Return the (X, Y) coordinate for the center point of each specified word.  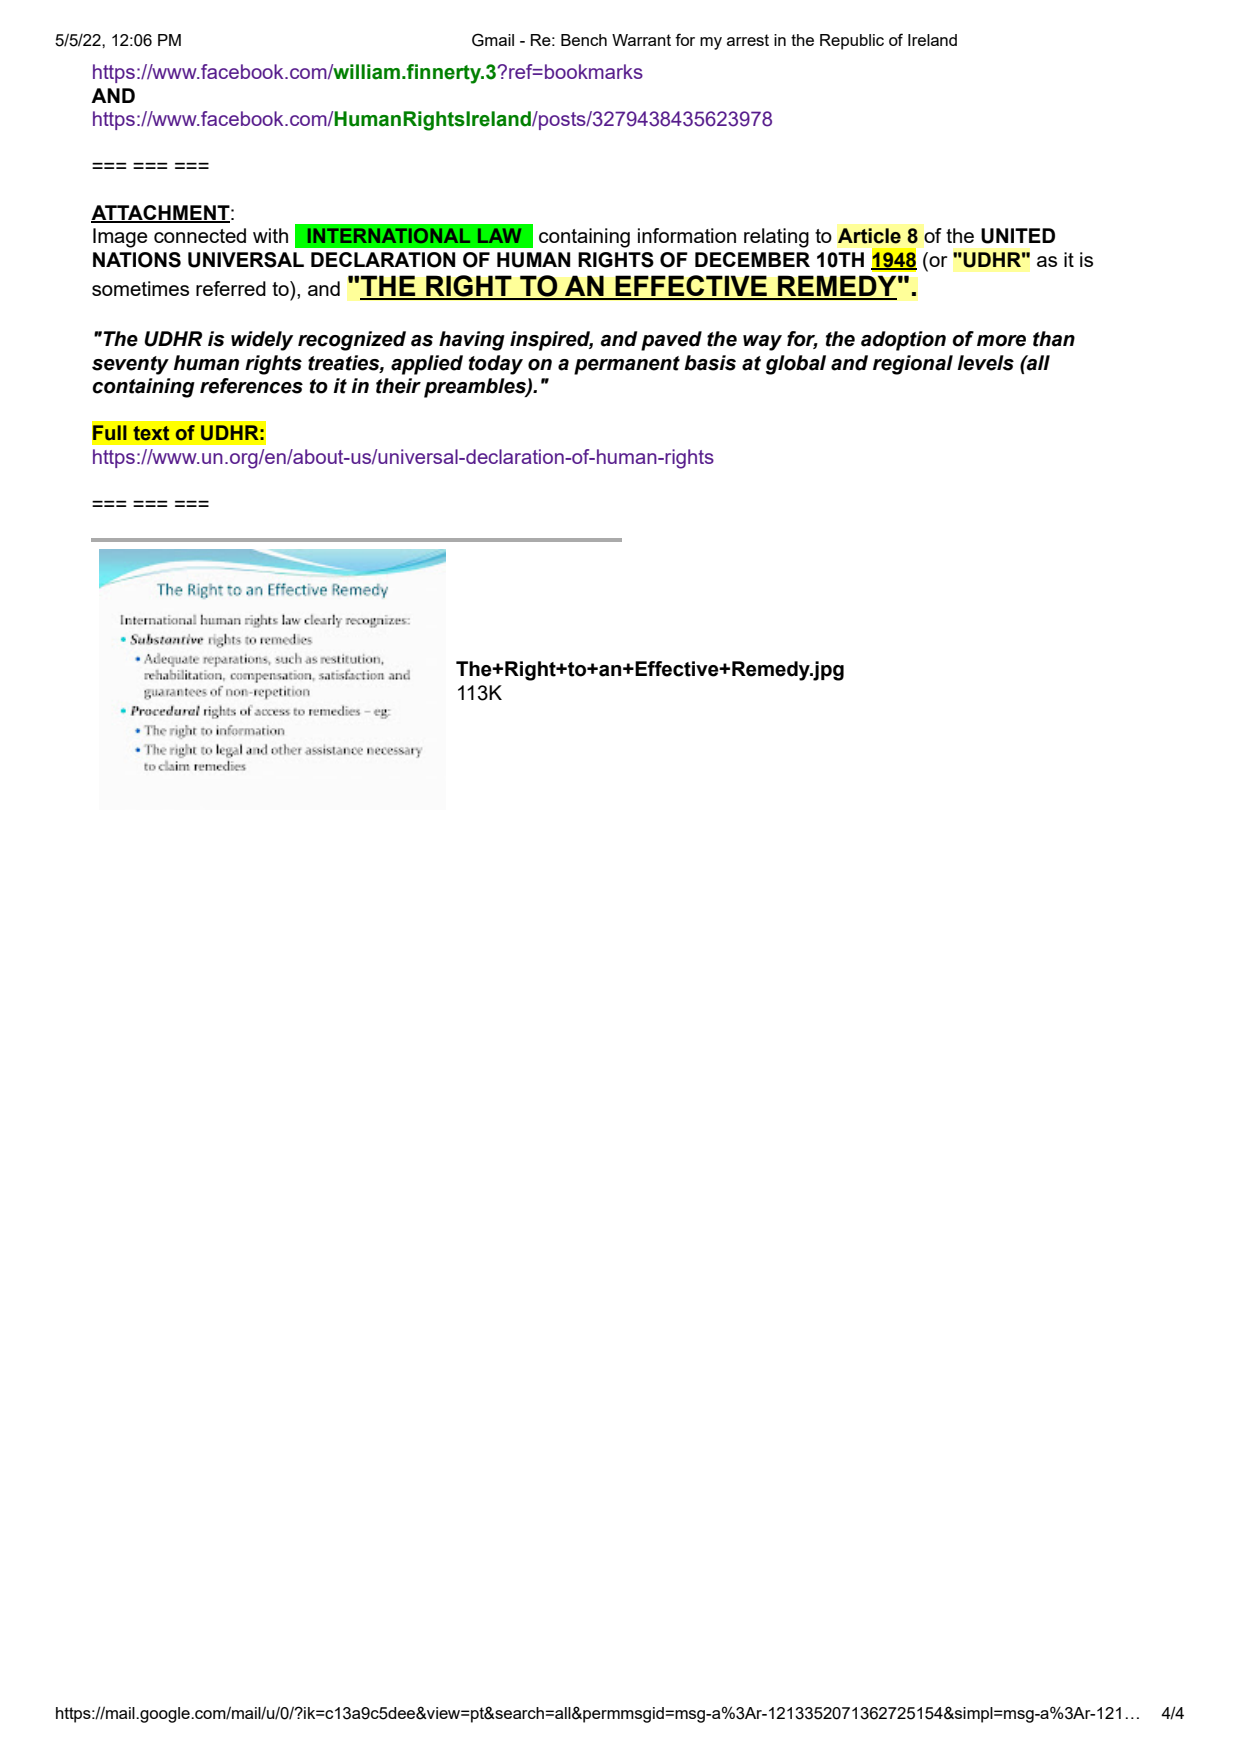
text (151, 433)
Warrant (641, 40)
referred (231, 288)
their (398, 386)
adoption (903, 341)
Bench (584, 40)
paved (671, 341)
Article (869, 236)
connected (200, 235)
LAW (499, 235)
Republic (852, 42)
